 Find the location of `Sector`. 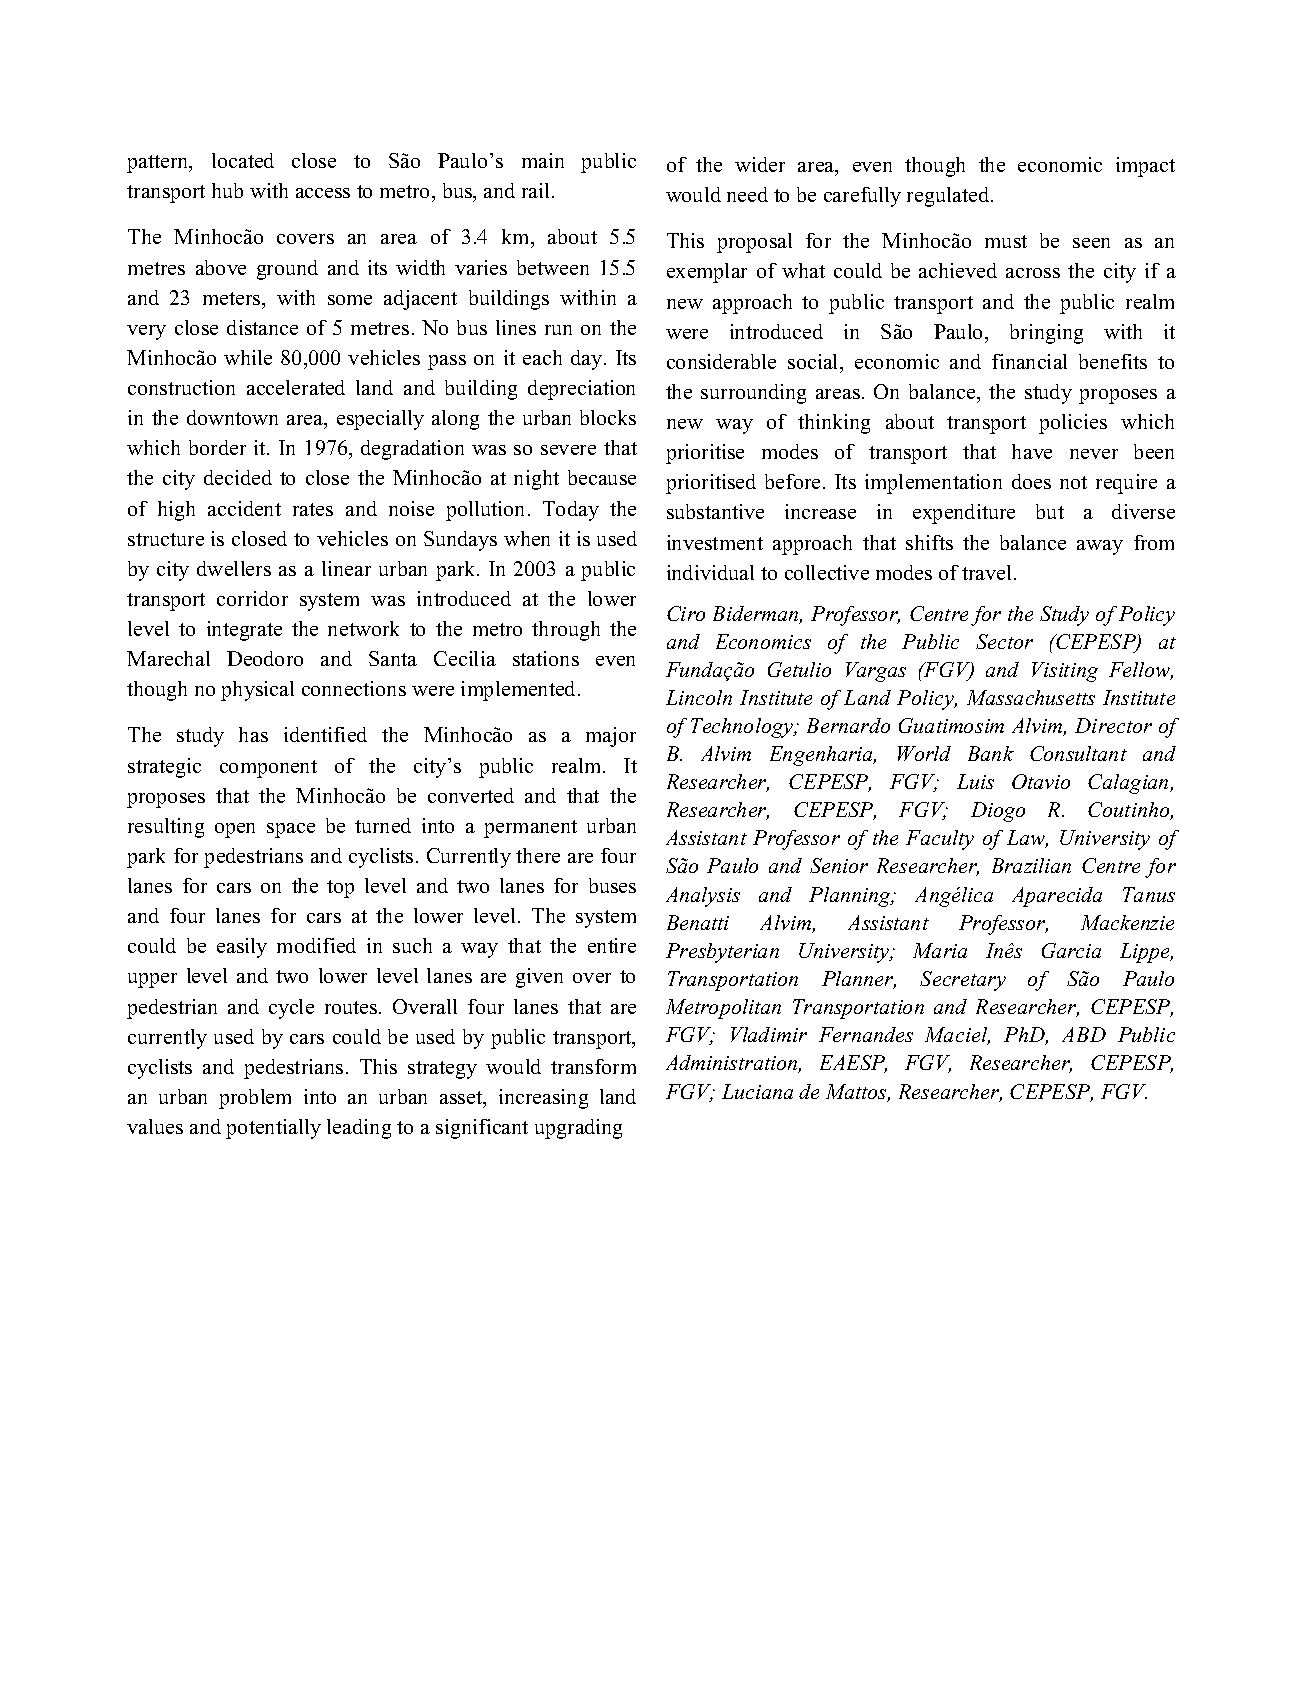

Sector is located at coordinates (1004, 641).
